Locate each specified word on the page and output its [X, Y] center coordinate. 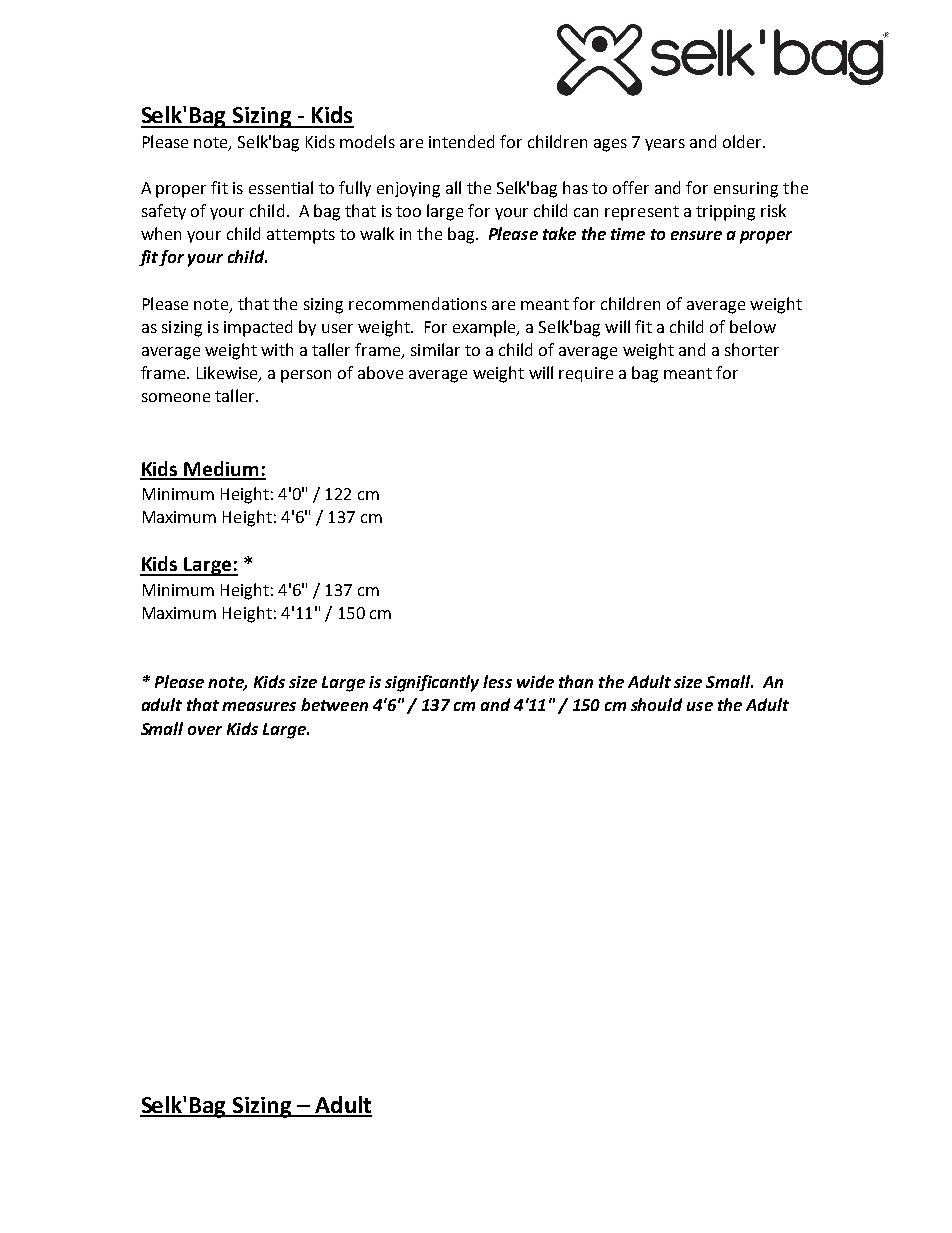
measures [259, 706]
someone [176, 397]
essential [281, 187]
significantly [432, 683]
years [665, 145]
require [586, 374]
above [380, 372]
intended [461, 141]
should [656, 704]
